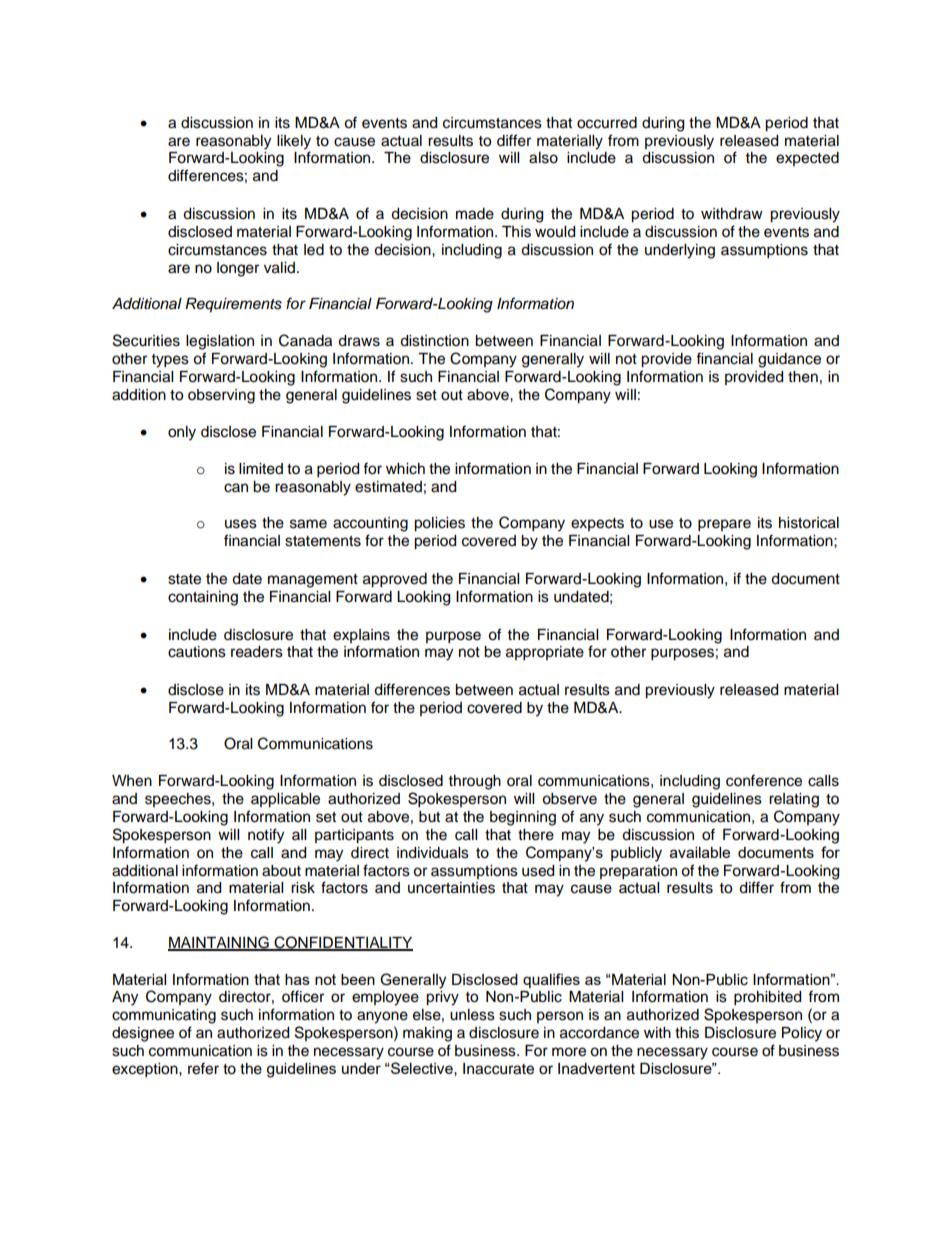  What do you see at coordinates (294, 142) in the screenshot?
I see `likely` at bounding box center [294, 142].
